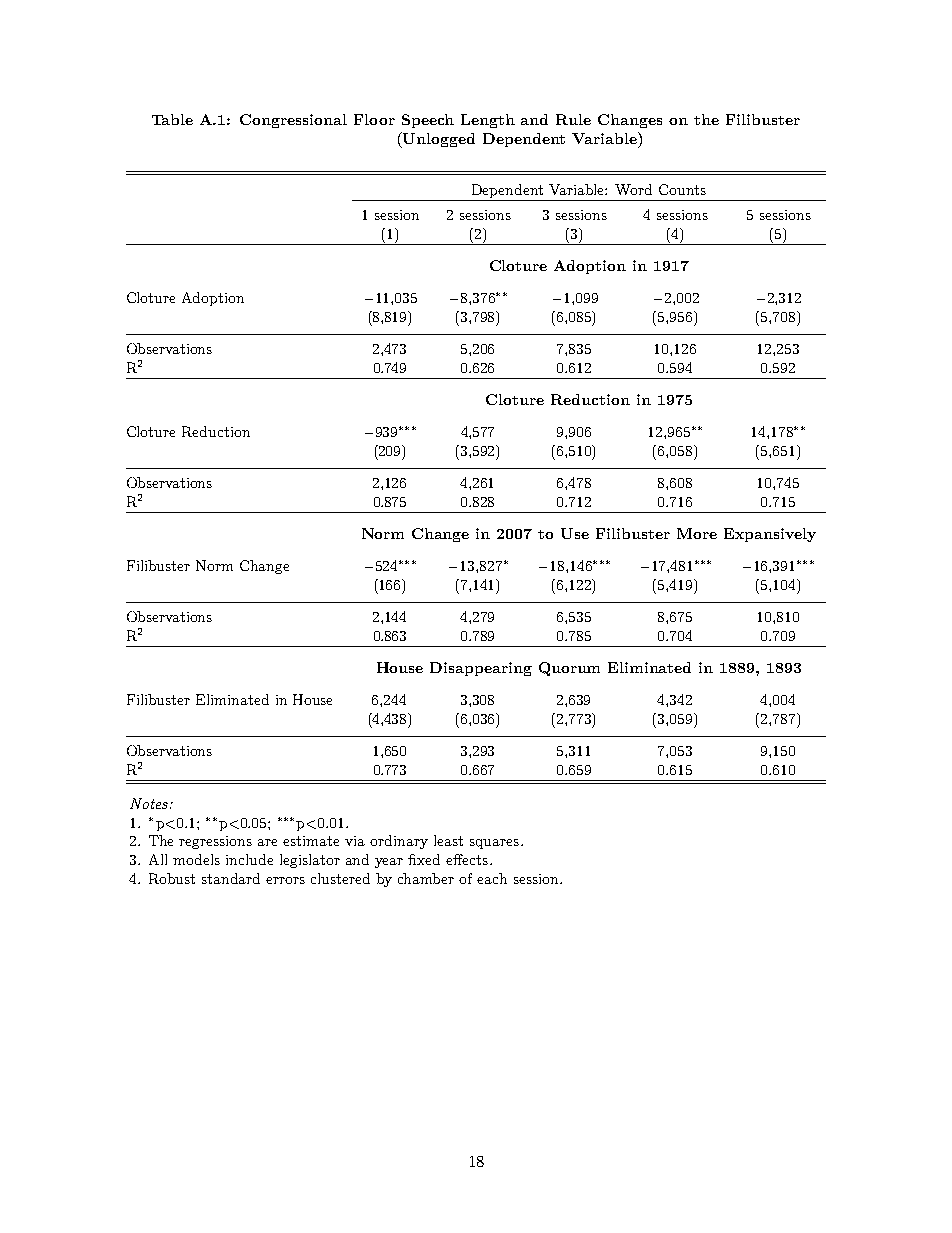 Image resolution: width=952 pixels, height=1233 pixels. Describe the element at coordinates (633, 189) in the screenshot. I see `Word` at that location.
